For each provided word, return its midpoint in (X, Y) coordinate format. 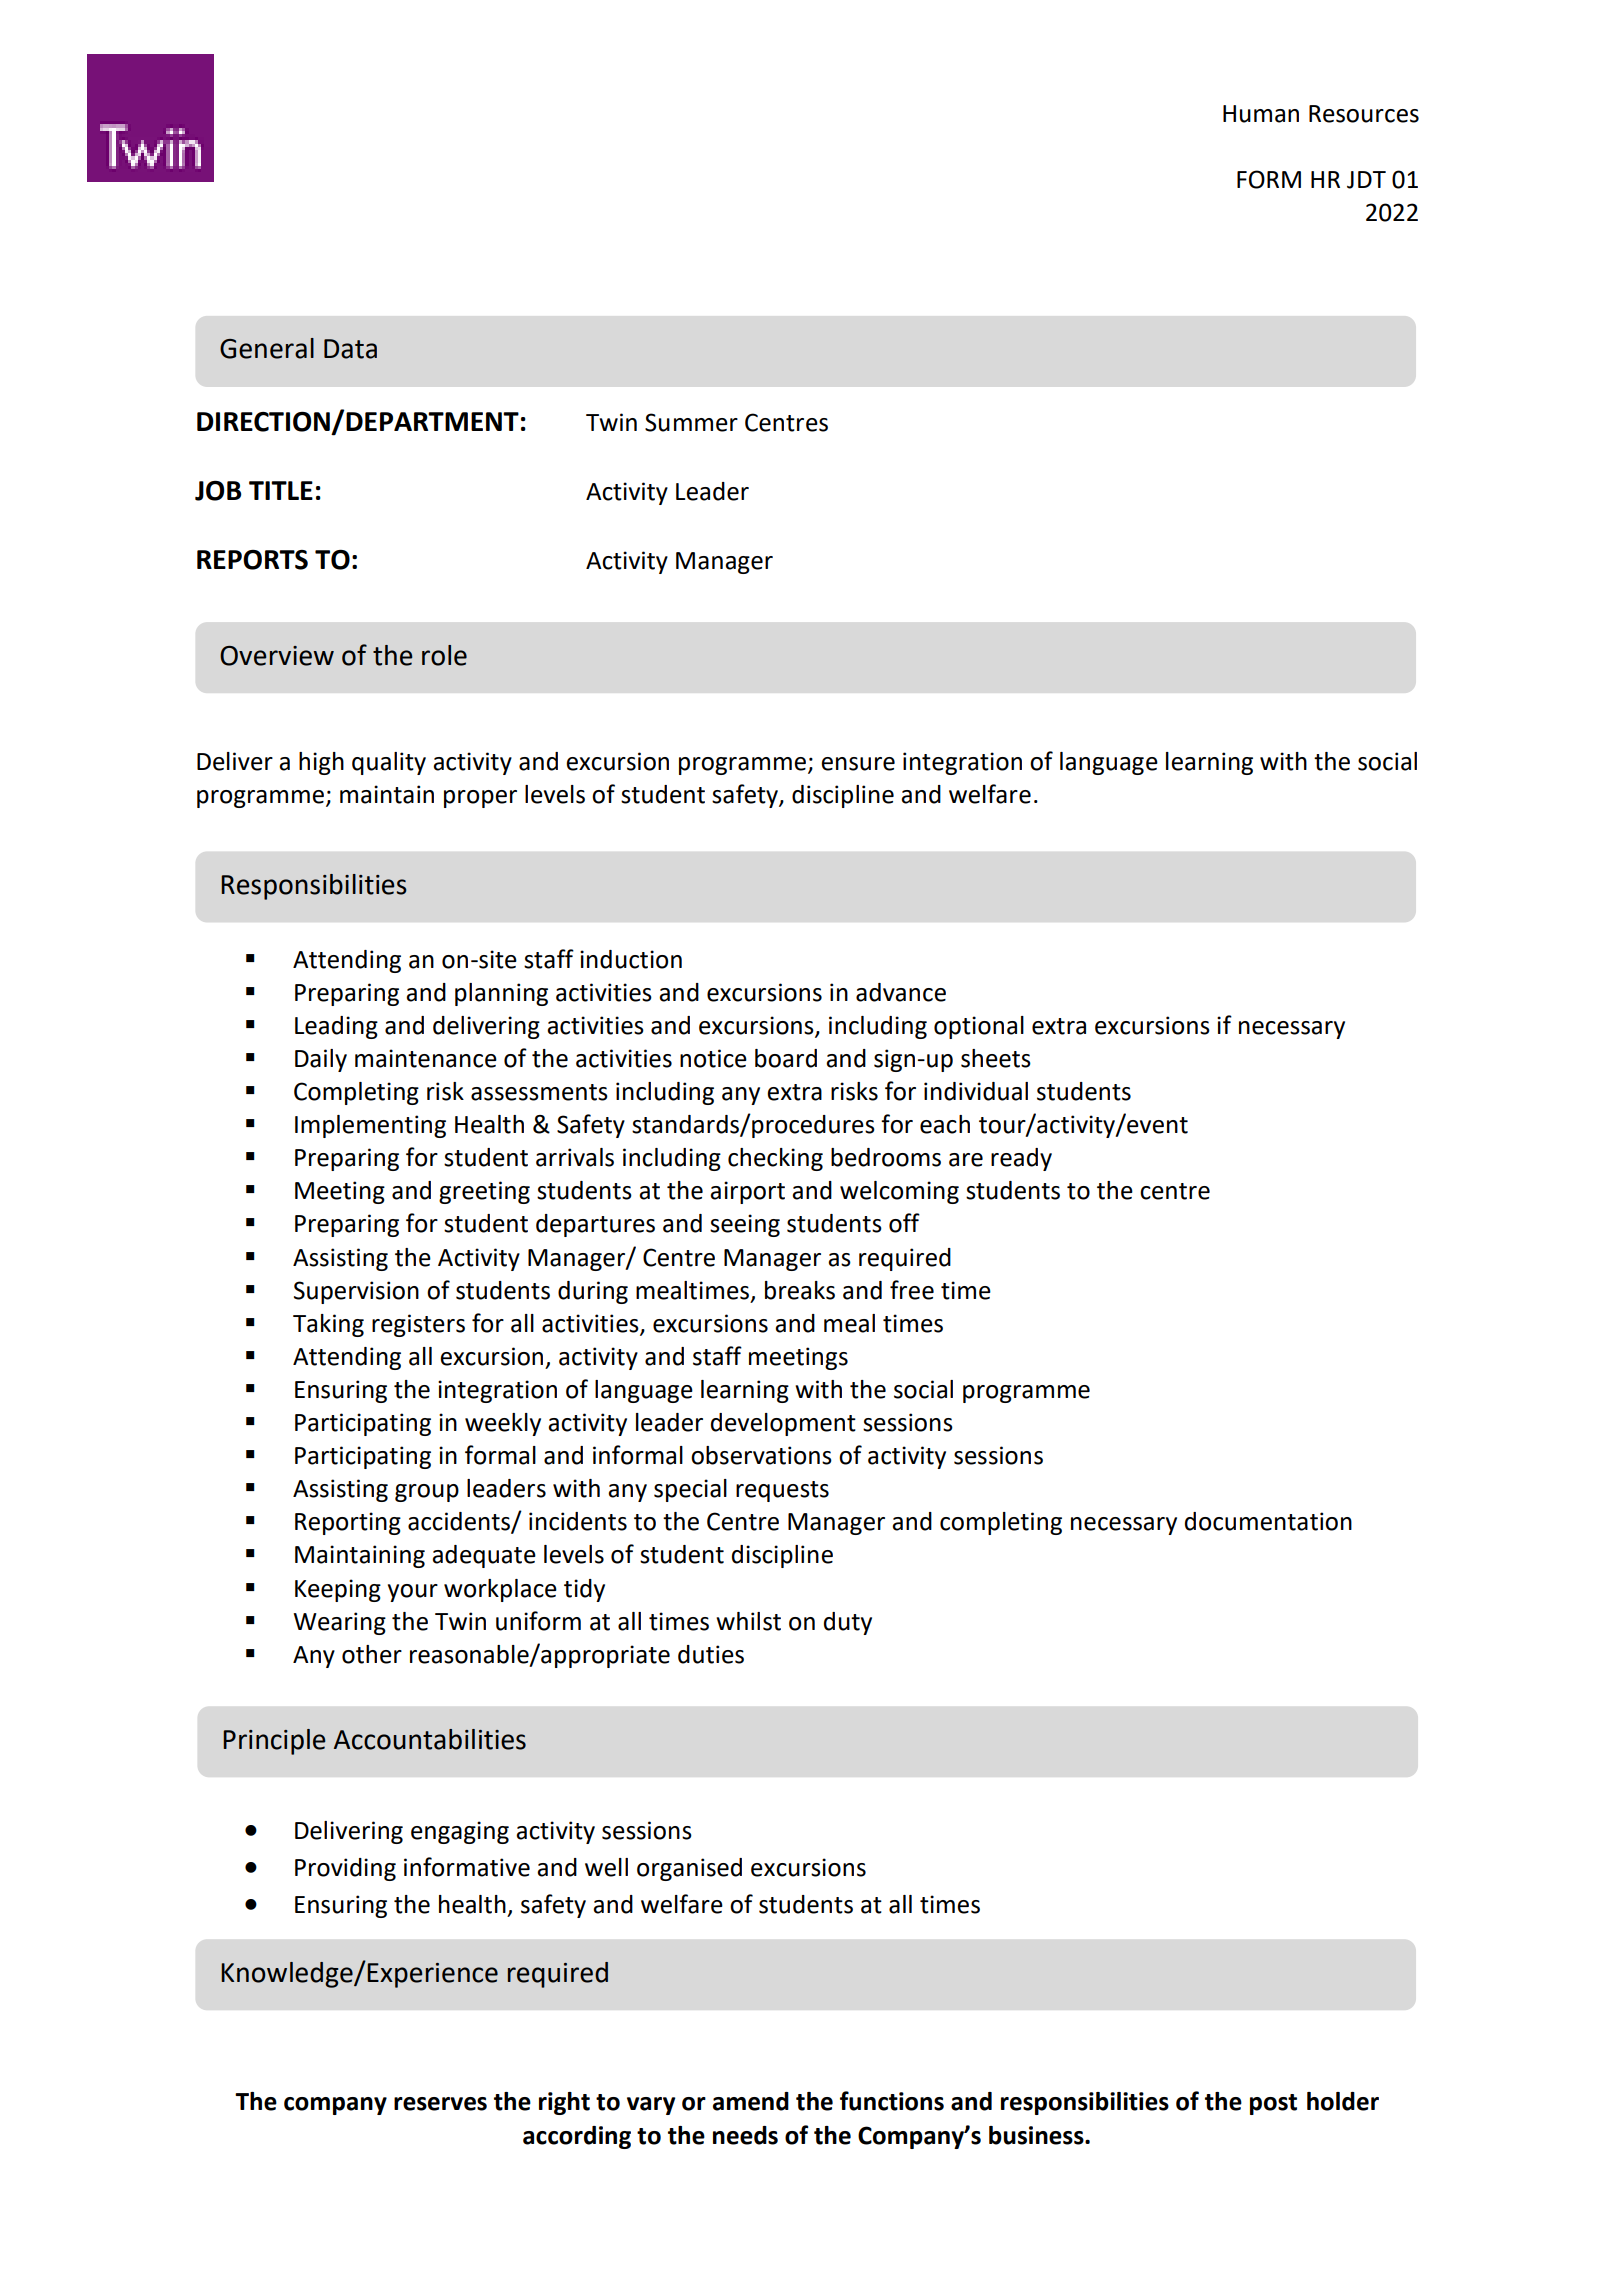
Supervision (356, 1292)
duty (848, 1623)
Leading (336, 1027)
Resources (1364, 114)
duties (711, 1654)
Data (350, 349)
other (372, 1654)
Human (1261, 114)
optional (979, 1027)
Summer (691, 422)
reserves (440, 2104)
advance (901, 992)
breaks (800, 1290)
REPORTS (252, 560)
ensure (858, 764)
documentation (1268, 1521)
